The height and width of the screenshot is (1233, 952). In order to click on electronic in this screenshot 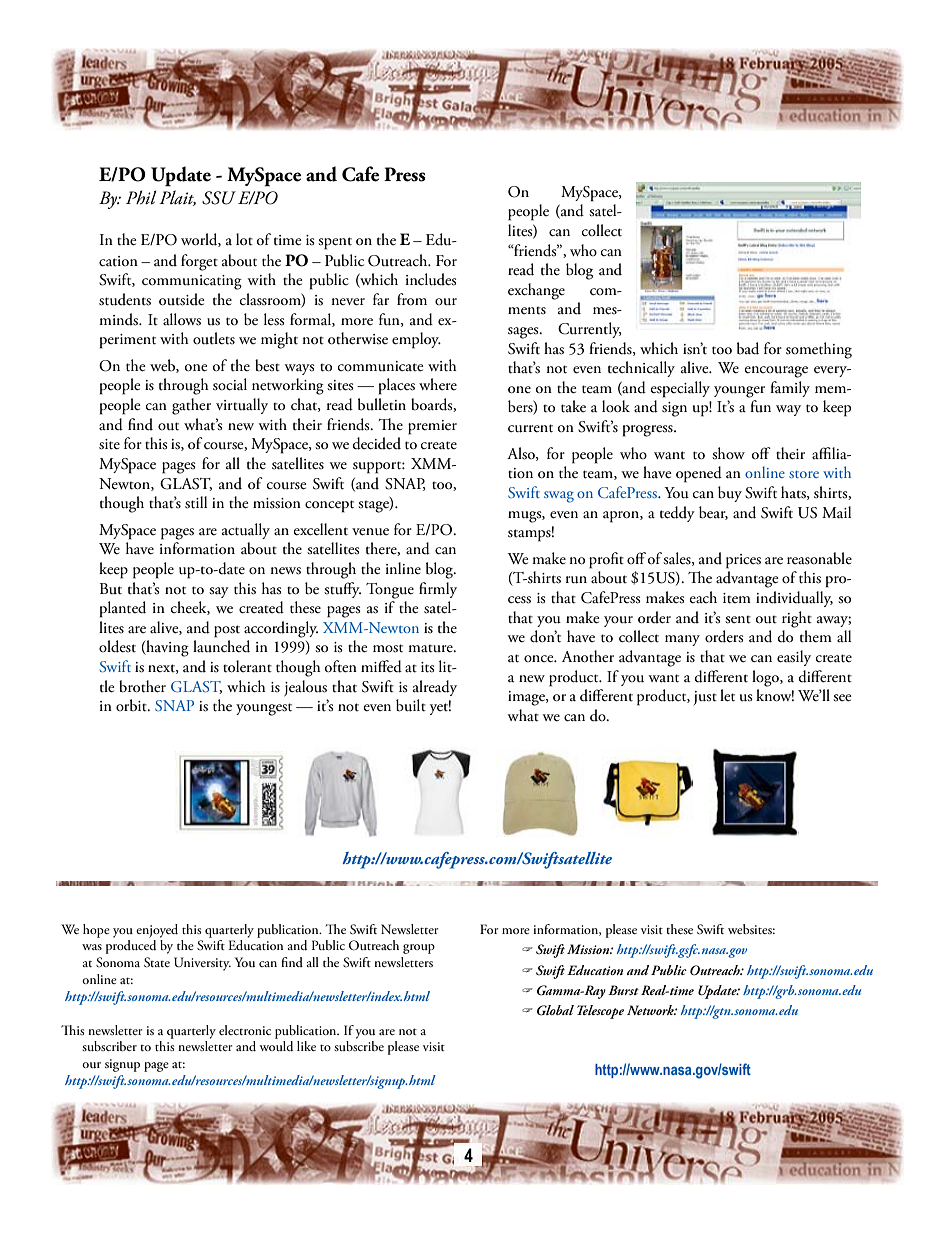, I will do `click(245, 1030)`.
